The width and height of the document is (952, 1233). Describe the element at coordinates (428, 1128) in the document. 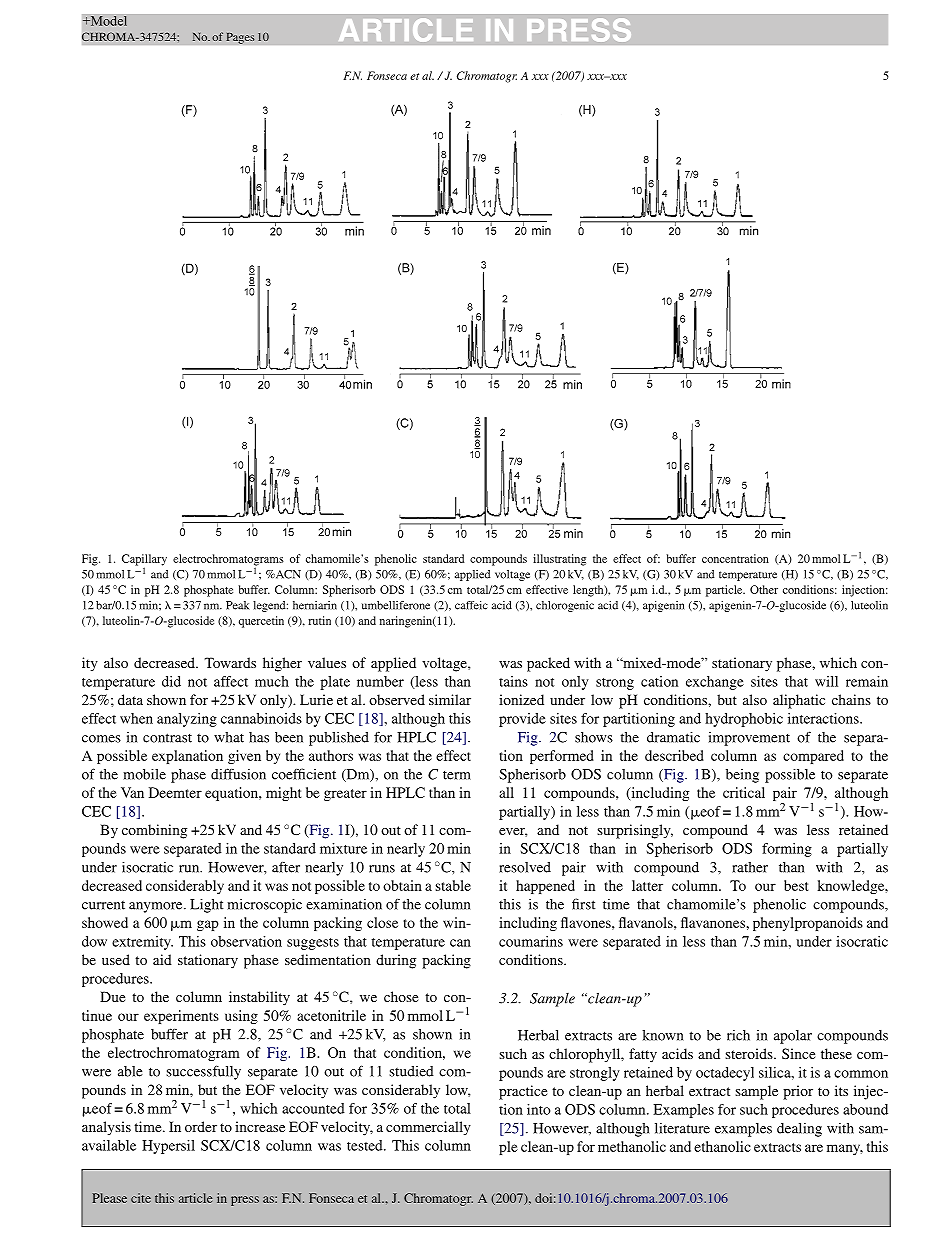

I see `commercially` at that location.
